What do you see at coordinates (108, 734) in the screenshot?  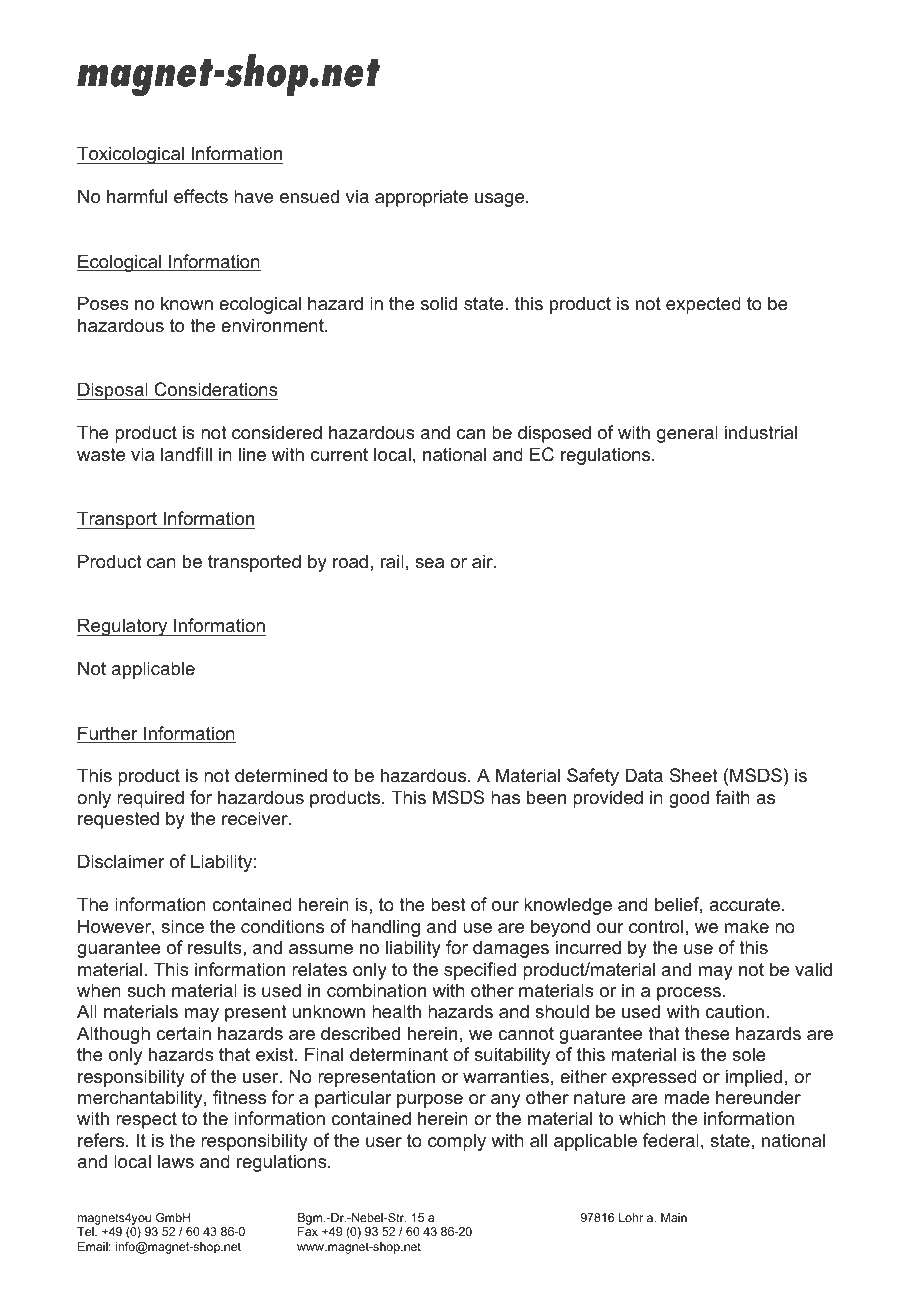 I see `Further` at bounding box center [108, 734].
